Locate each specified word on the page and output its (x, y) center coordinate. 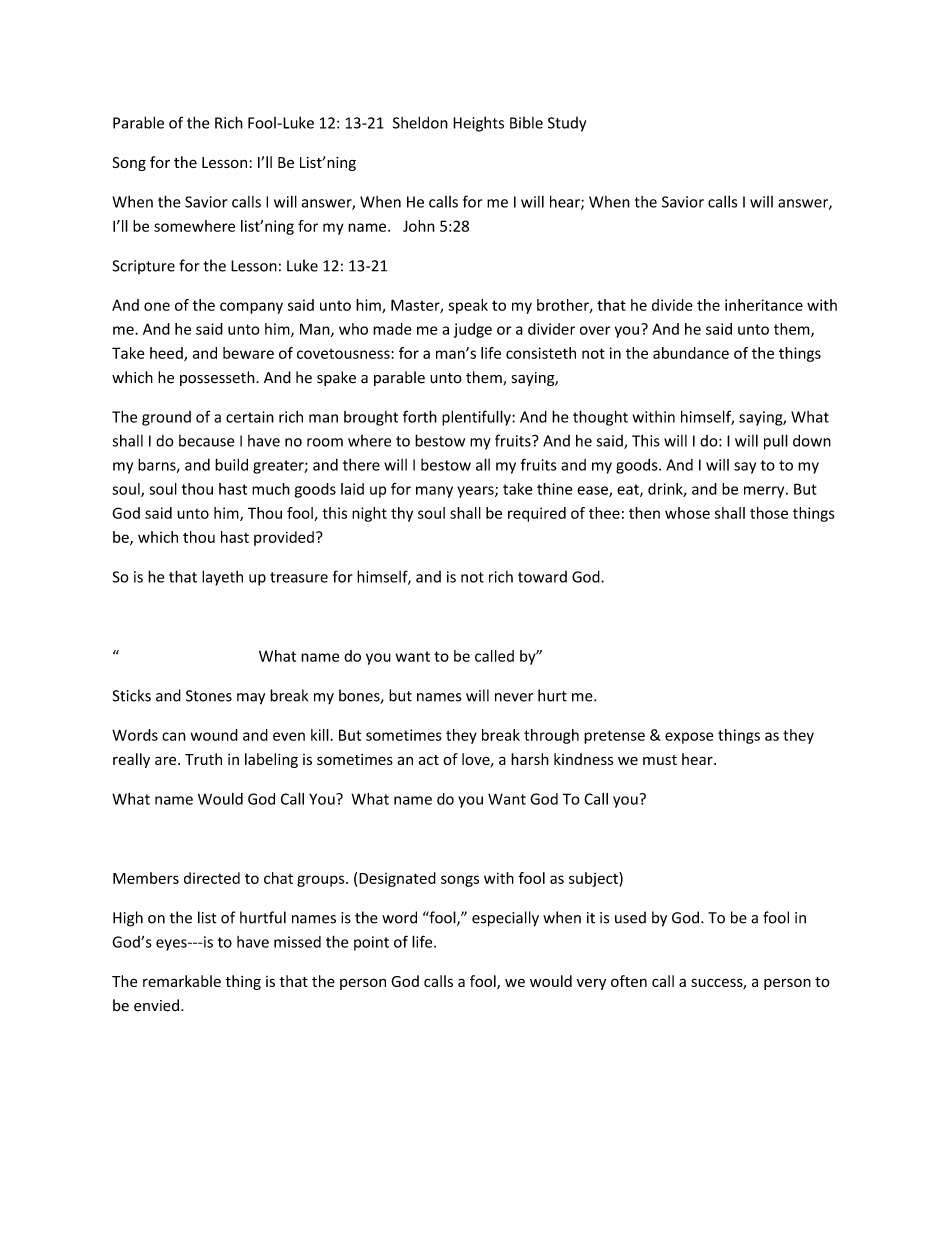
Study (567, 124)
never (514, 697)
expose (689, 738)
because (206, 441)
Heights (478, 124)
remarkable (182, 981)
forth (420, 416)
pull (776, 442)
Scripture (144, 267)
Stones (209, 696)
